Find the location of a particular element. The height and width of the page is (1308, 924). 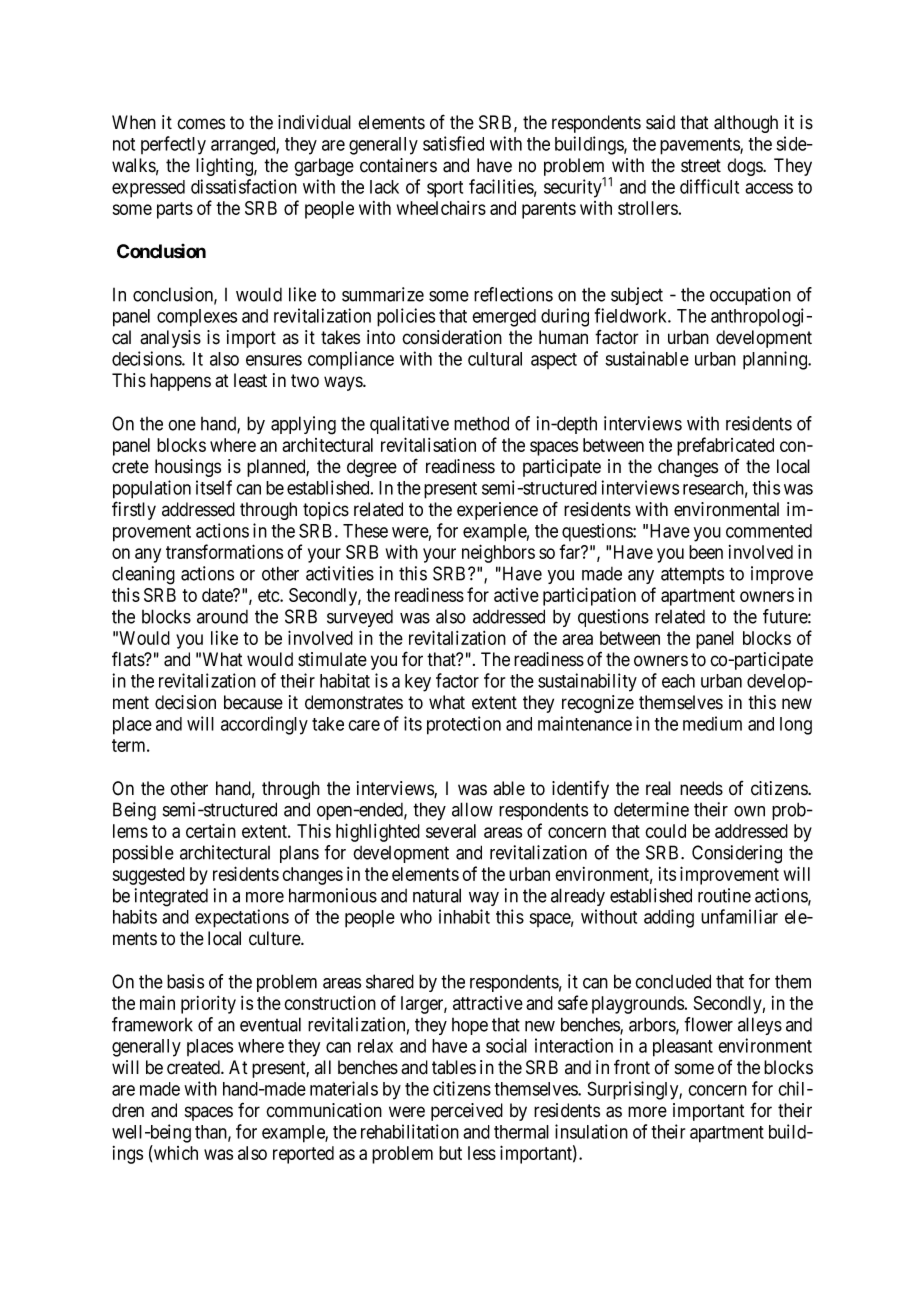

method is located at coordinates (481, 423).
